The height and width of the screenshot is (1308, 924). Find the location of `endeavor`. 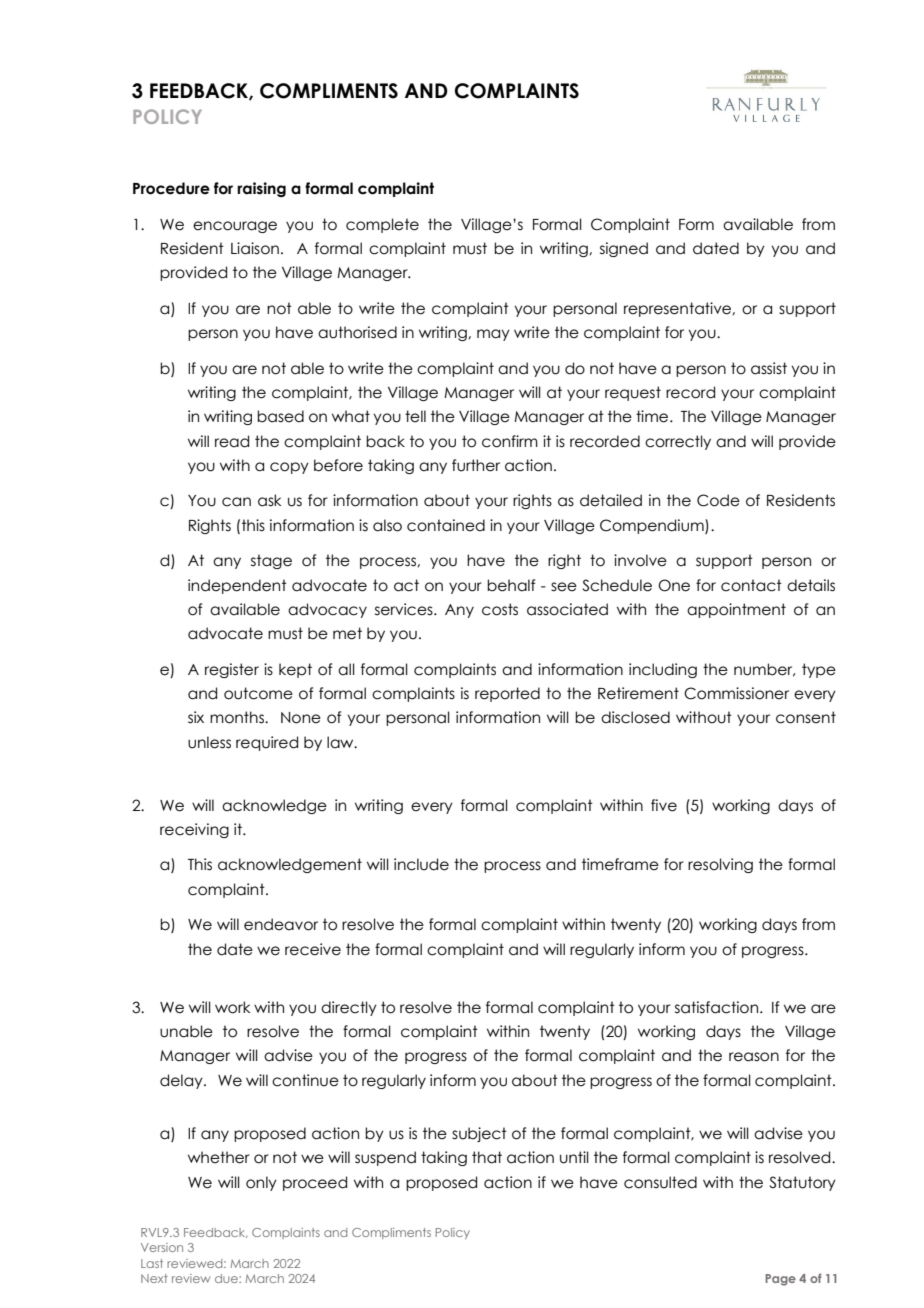

endeavor is located at coordinates (281, 924).
